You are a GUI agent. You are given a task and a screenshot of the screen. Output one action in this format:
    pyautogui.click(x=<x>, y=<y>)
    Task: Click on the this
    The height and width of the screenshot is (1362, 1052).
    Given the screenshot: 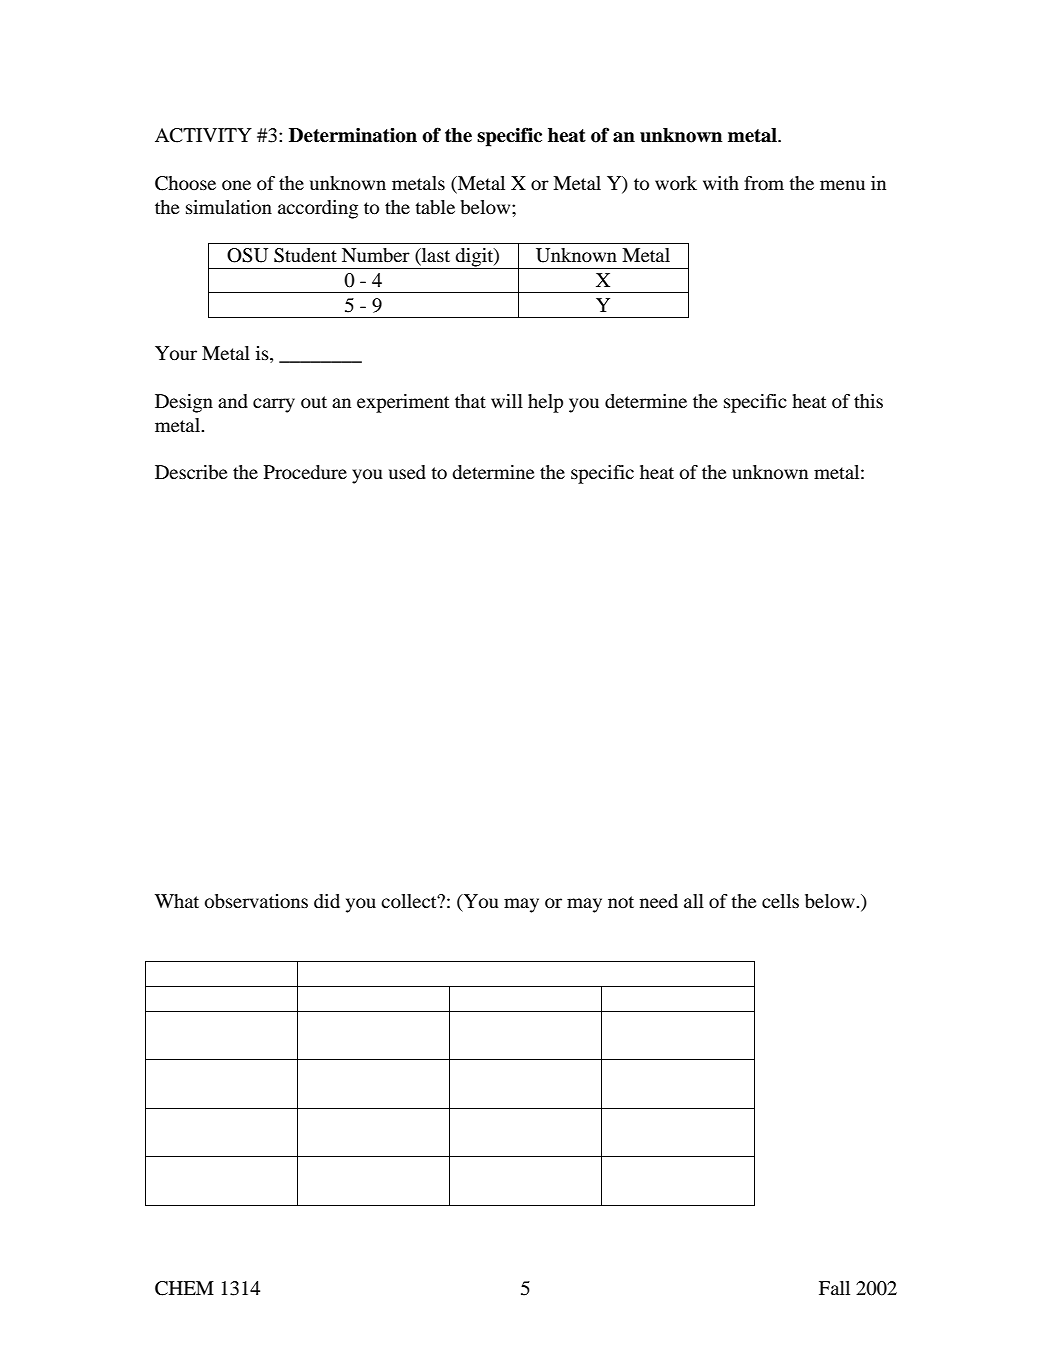 What is the action you would take?
    pyautogui.click(x=868, y=401)
